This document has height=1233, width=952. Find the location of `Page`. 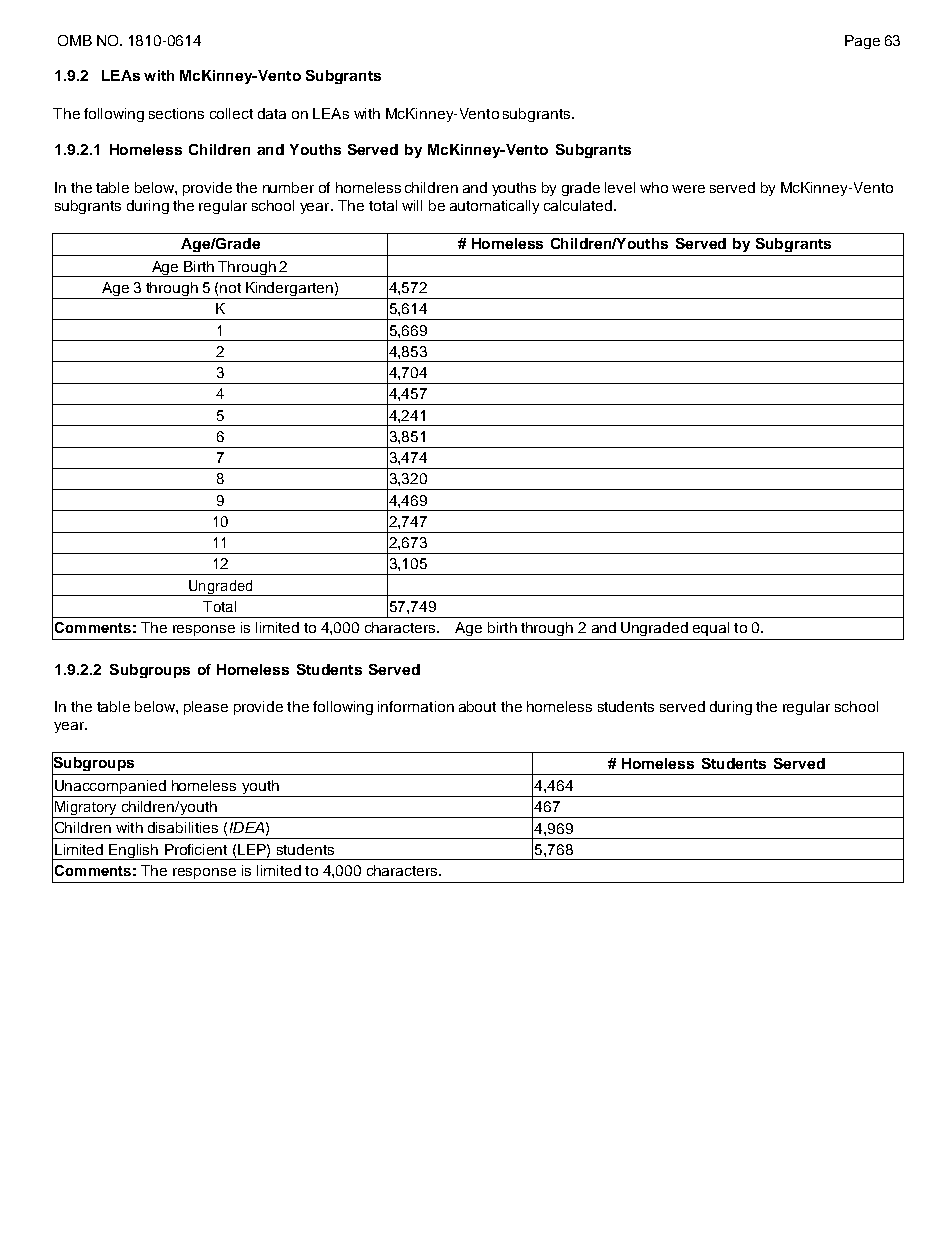

Page is located at coordinates (862, 42).
